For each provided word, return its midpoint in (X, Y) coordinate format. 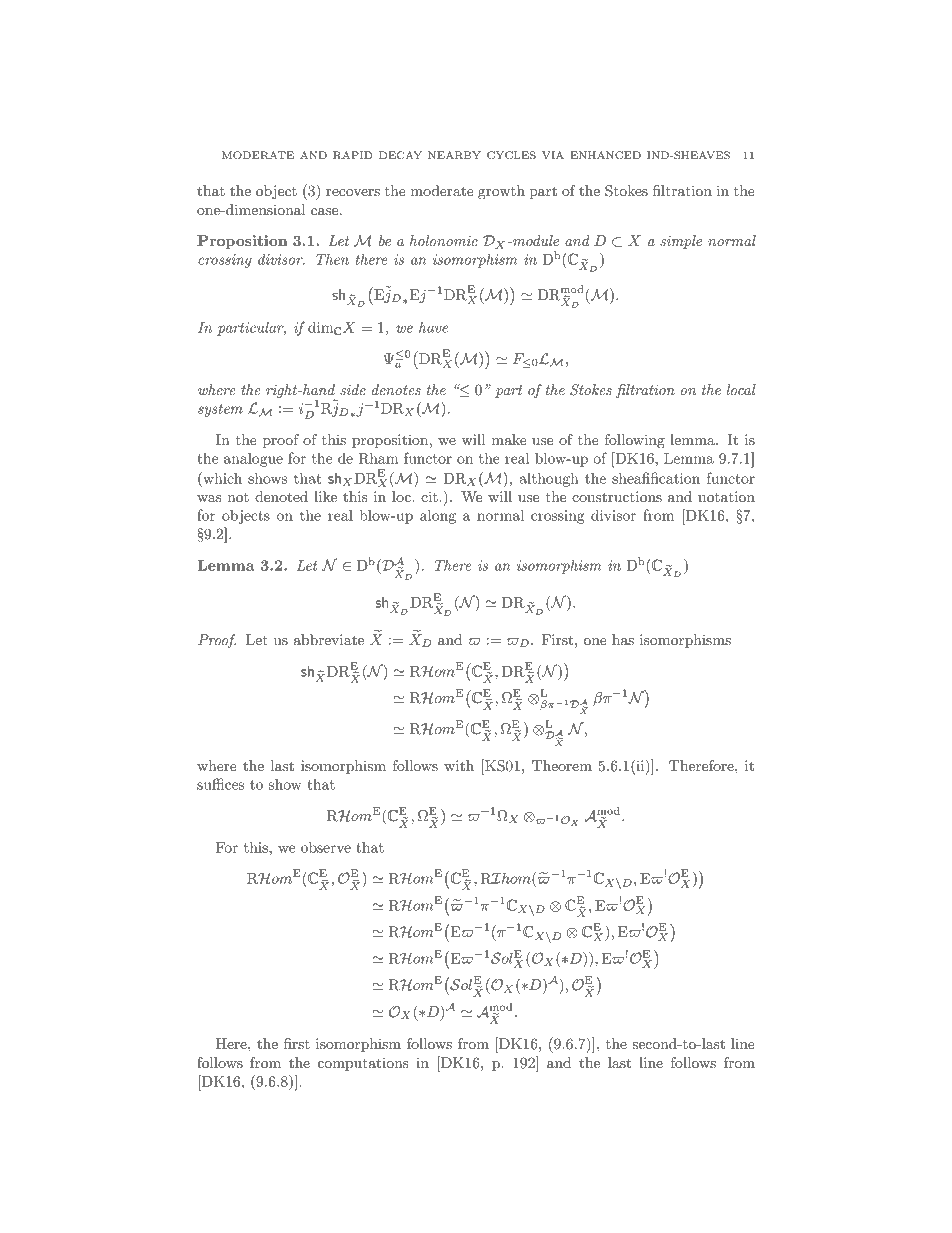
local (741, 389)
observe (326, 847)
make (509, 439)
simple (681, 242)
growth (501, 192)
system (220, 410)
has (623, 639)
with (459, 765)
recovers (353, 192)
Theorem (562, 765)
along (438, 516)
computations (363, 1064)
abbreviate (329, 639)
